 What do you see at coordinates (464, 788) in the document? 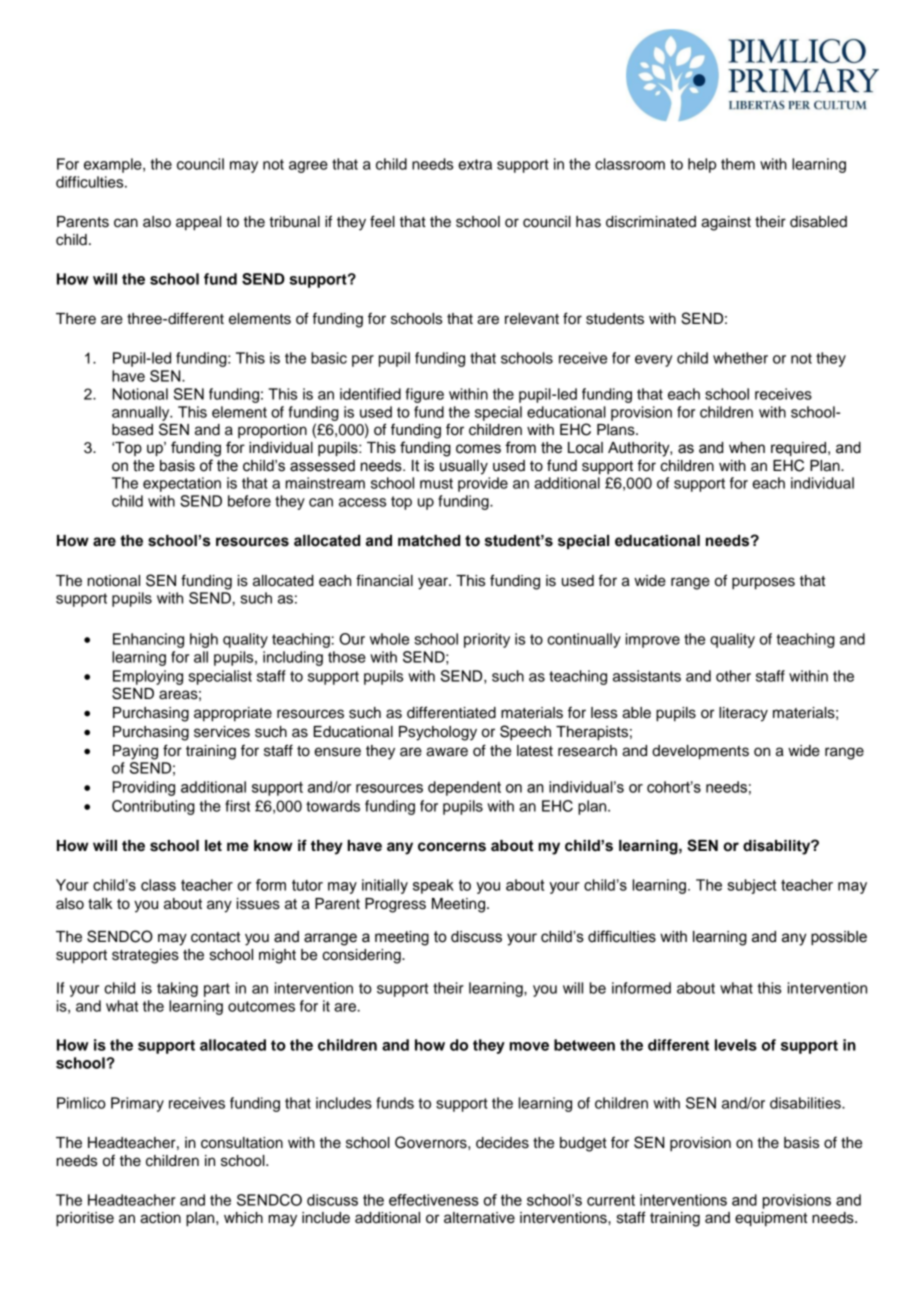
I see `dependent` at bounding box center [464, 788].
